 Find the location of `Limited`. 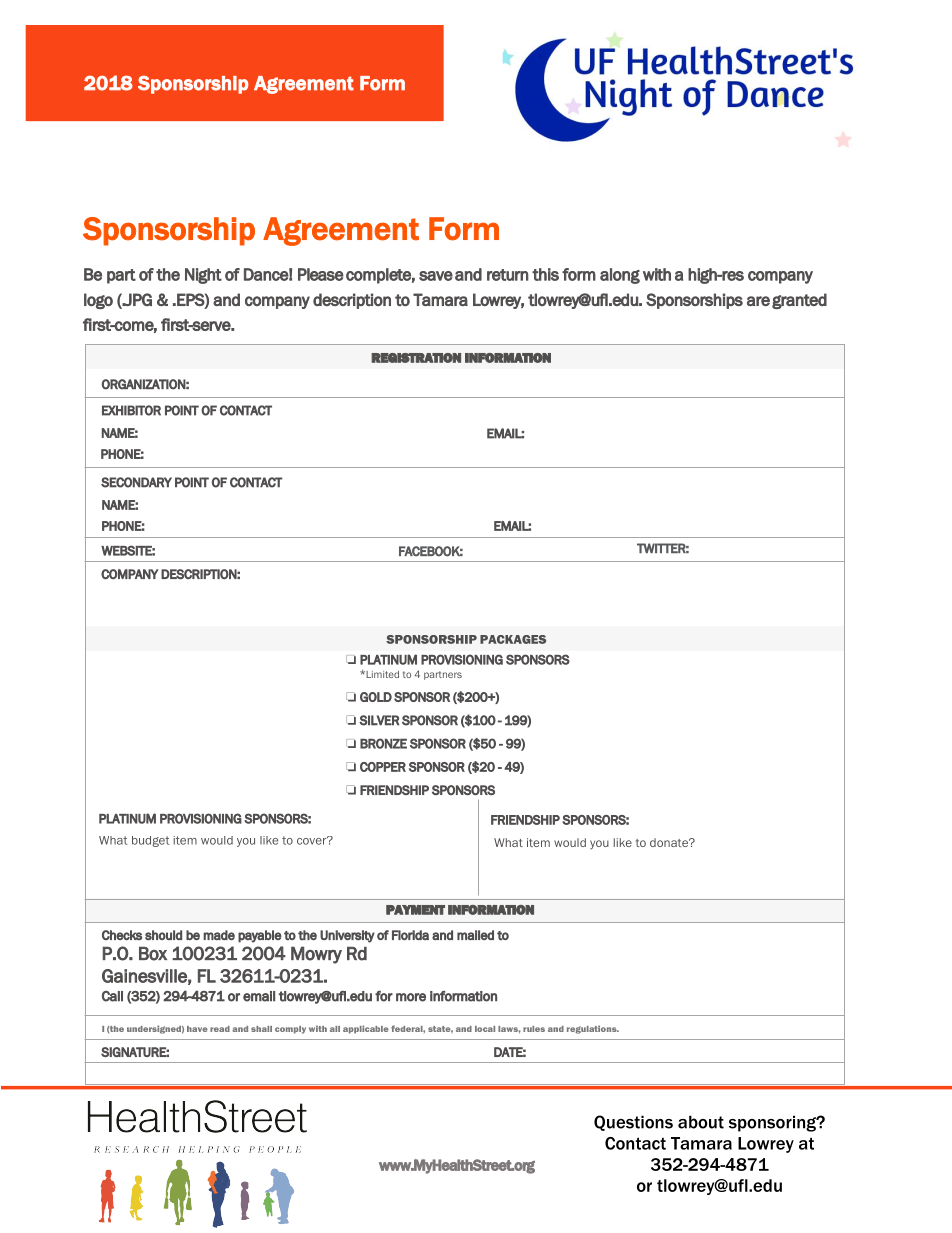

Limited is located at coordinates (381, 674).
